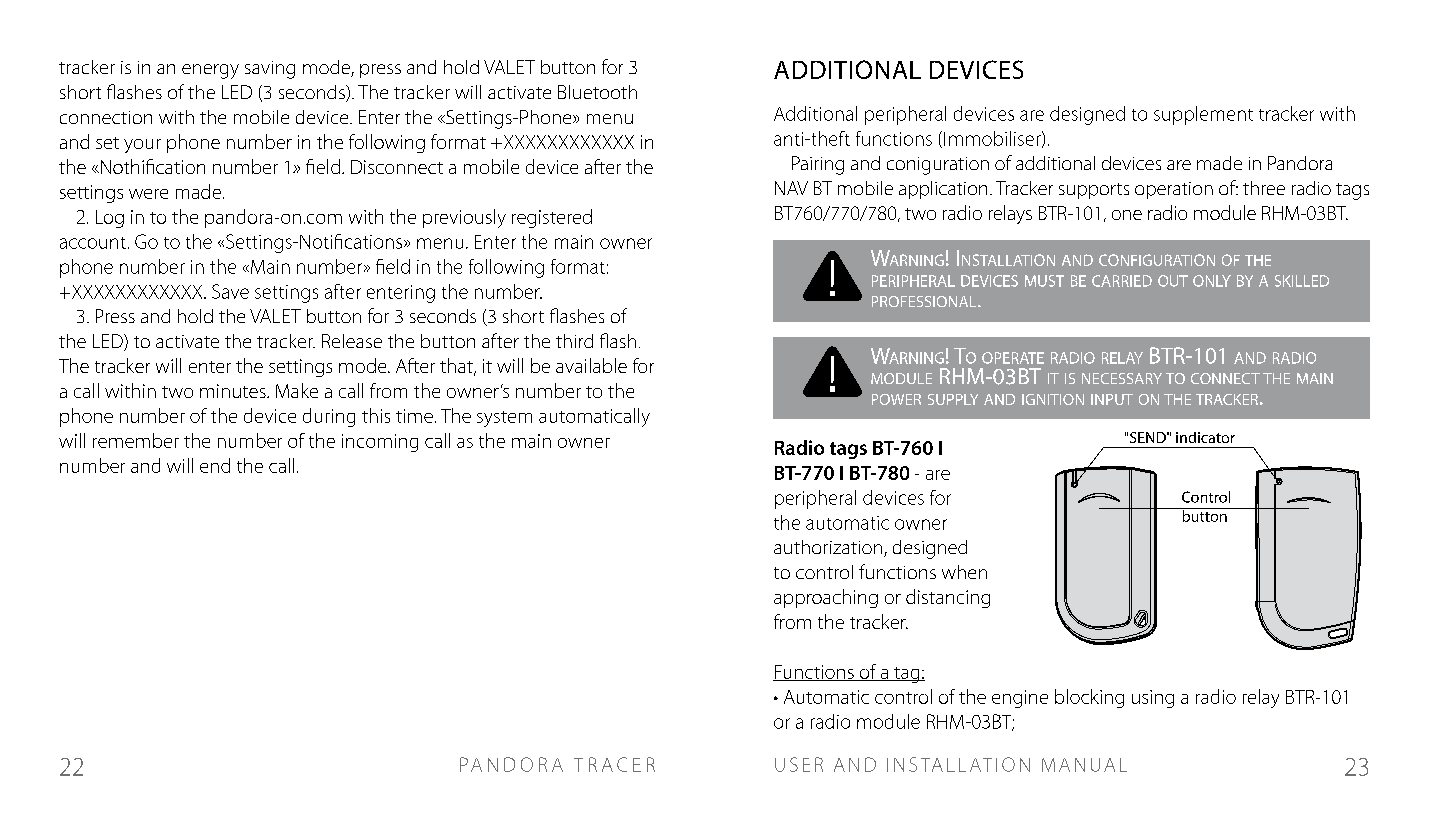  I want to click on engine, so click(1020, 699).
